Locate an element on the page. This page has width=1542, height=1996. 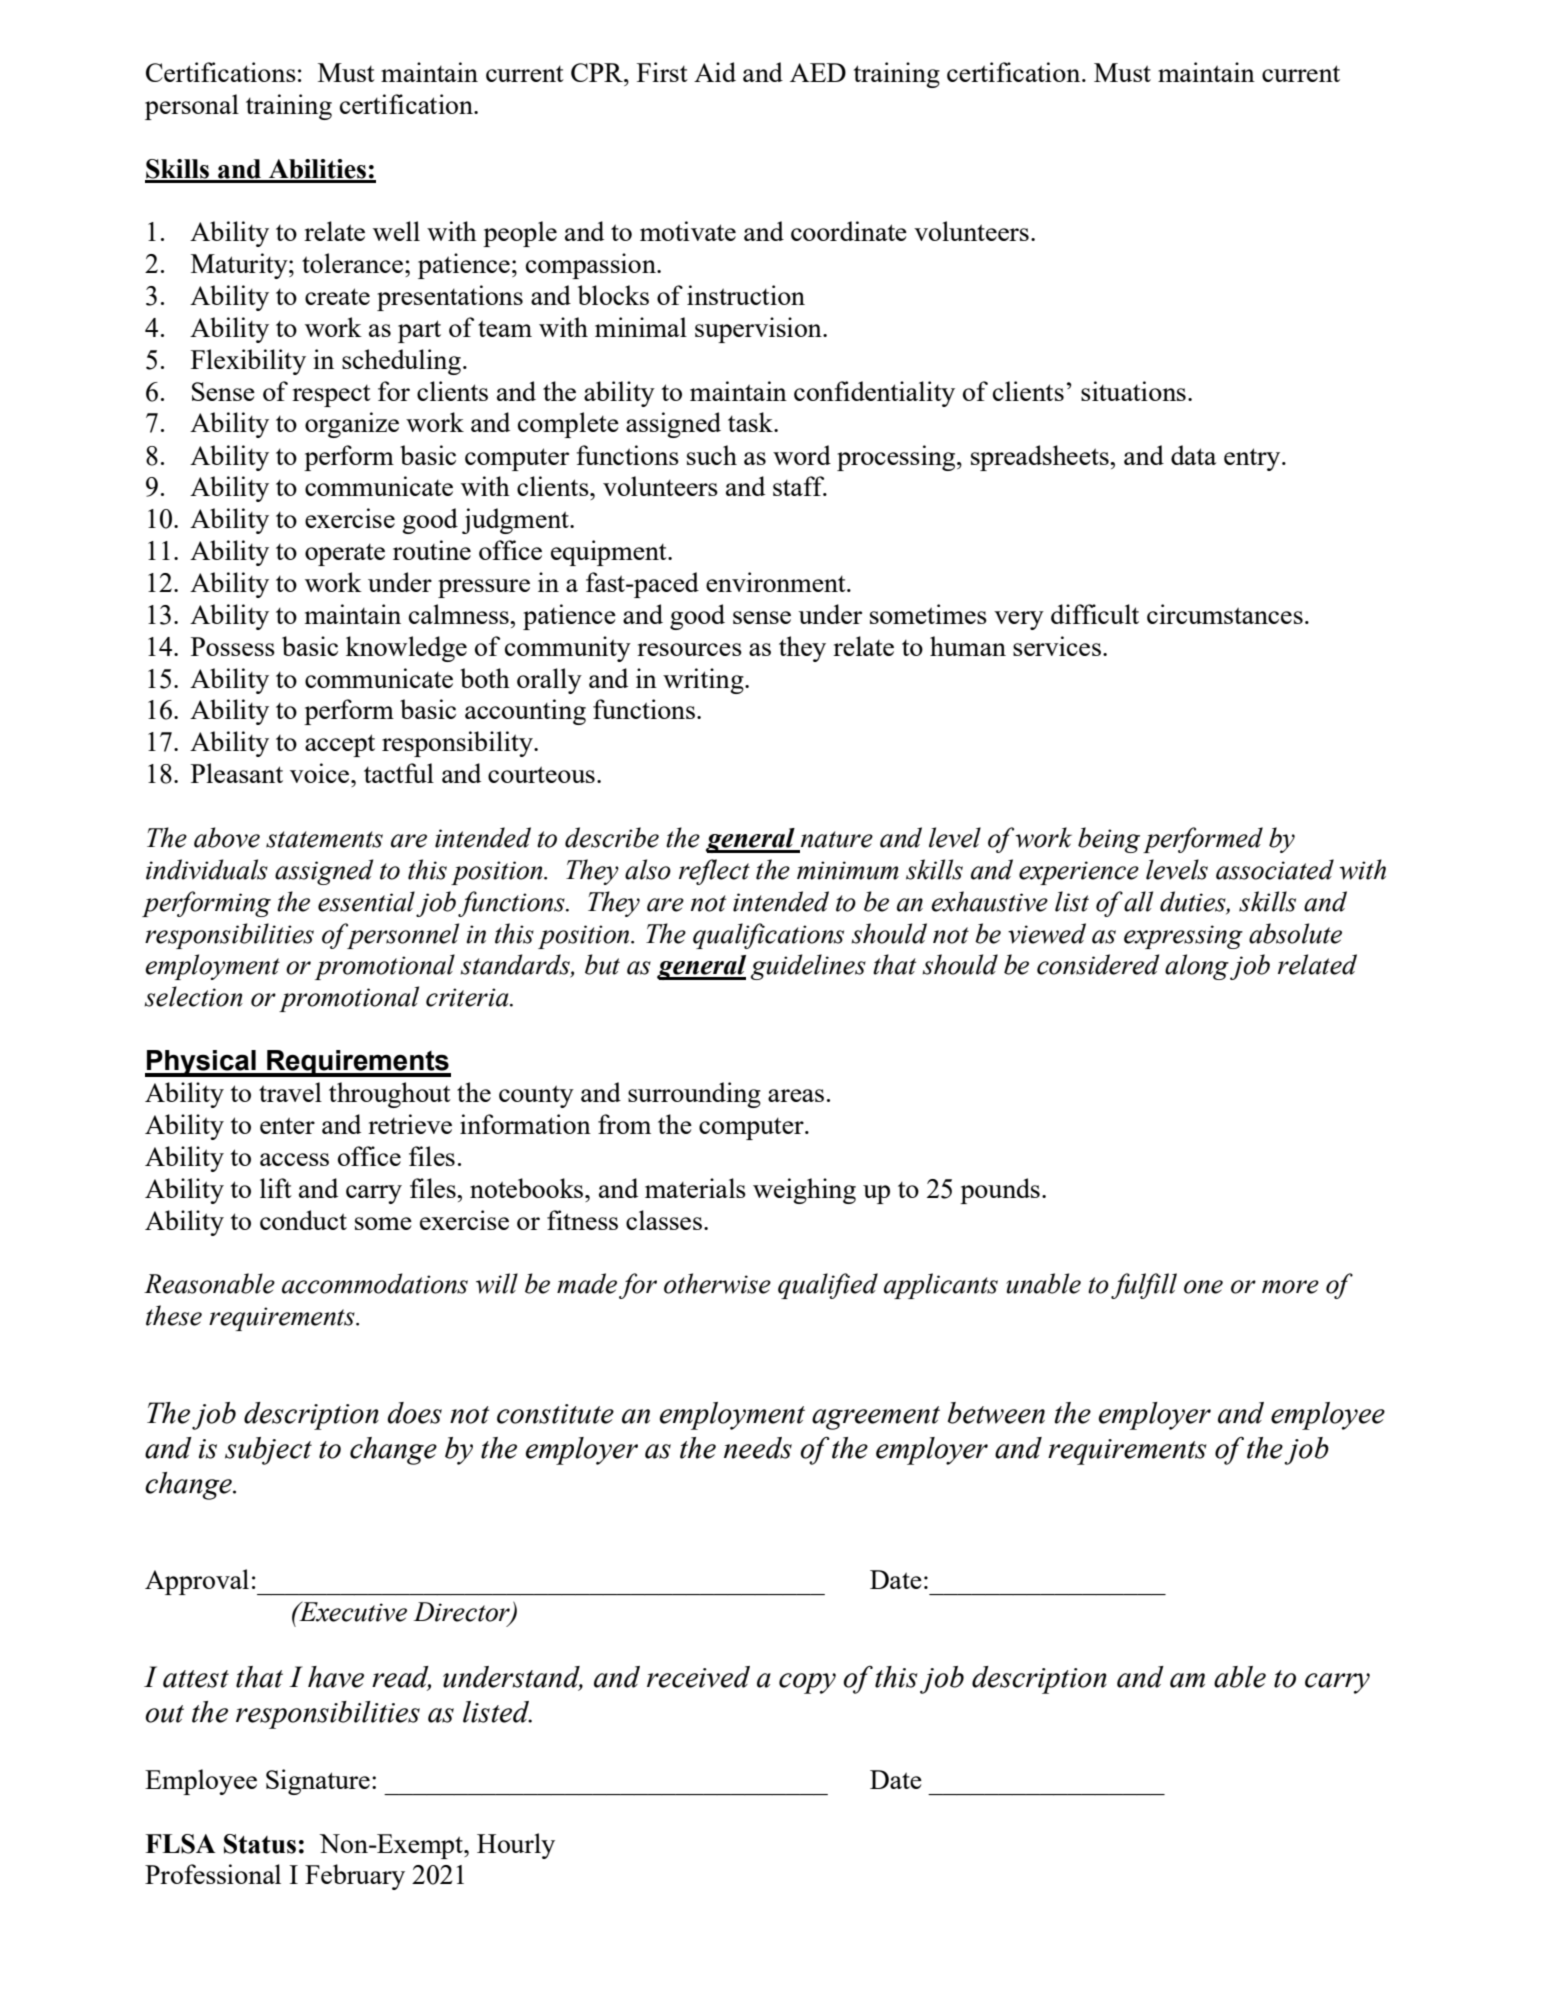
personnel is located at coordinates (402, 936).
